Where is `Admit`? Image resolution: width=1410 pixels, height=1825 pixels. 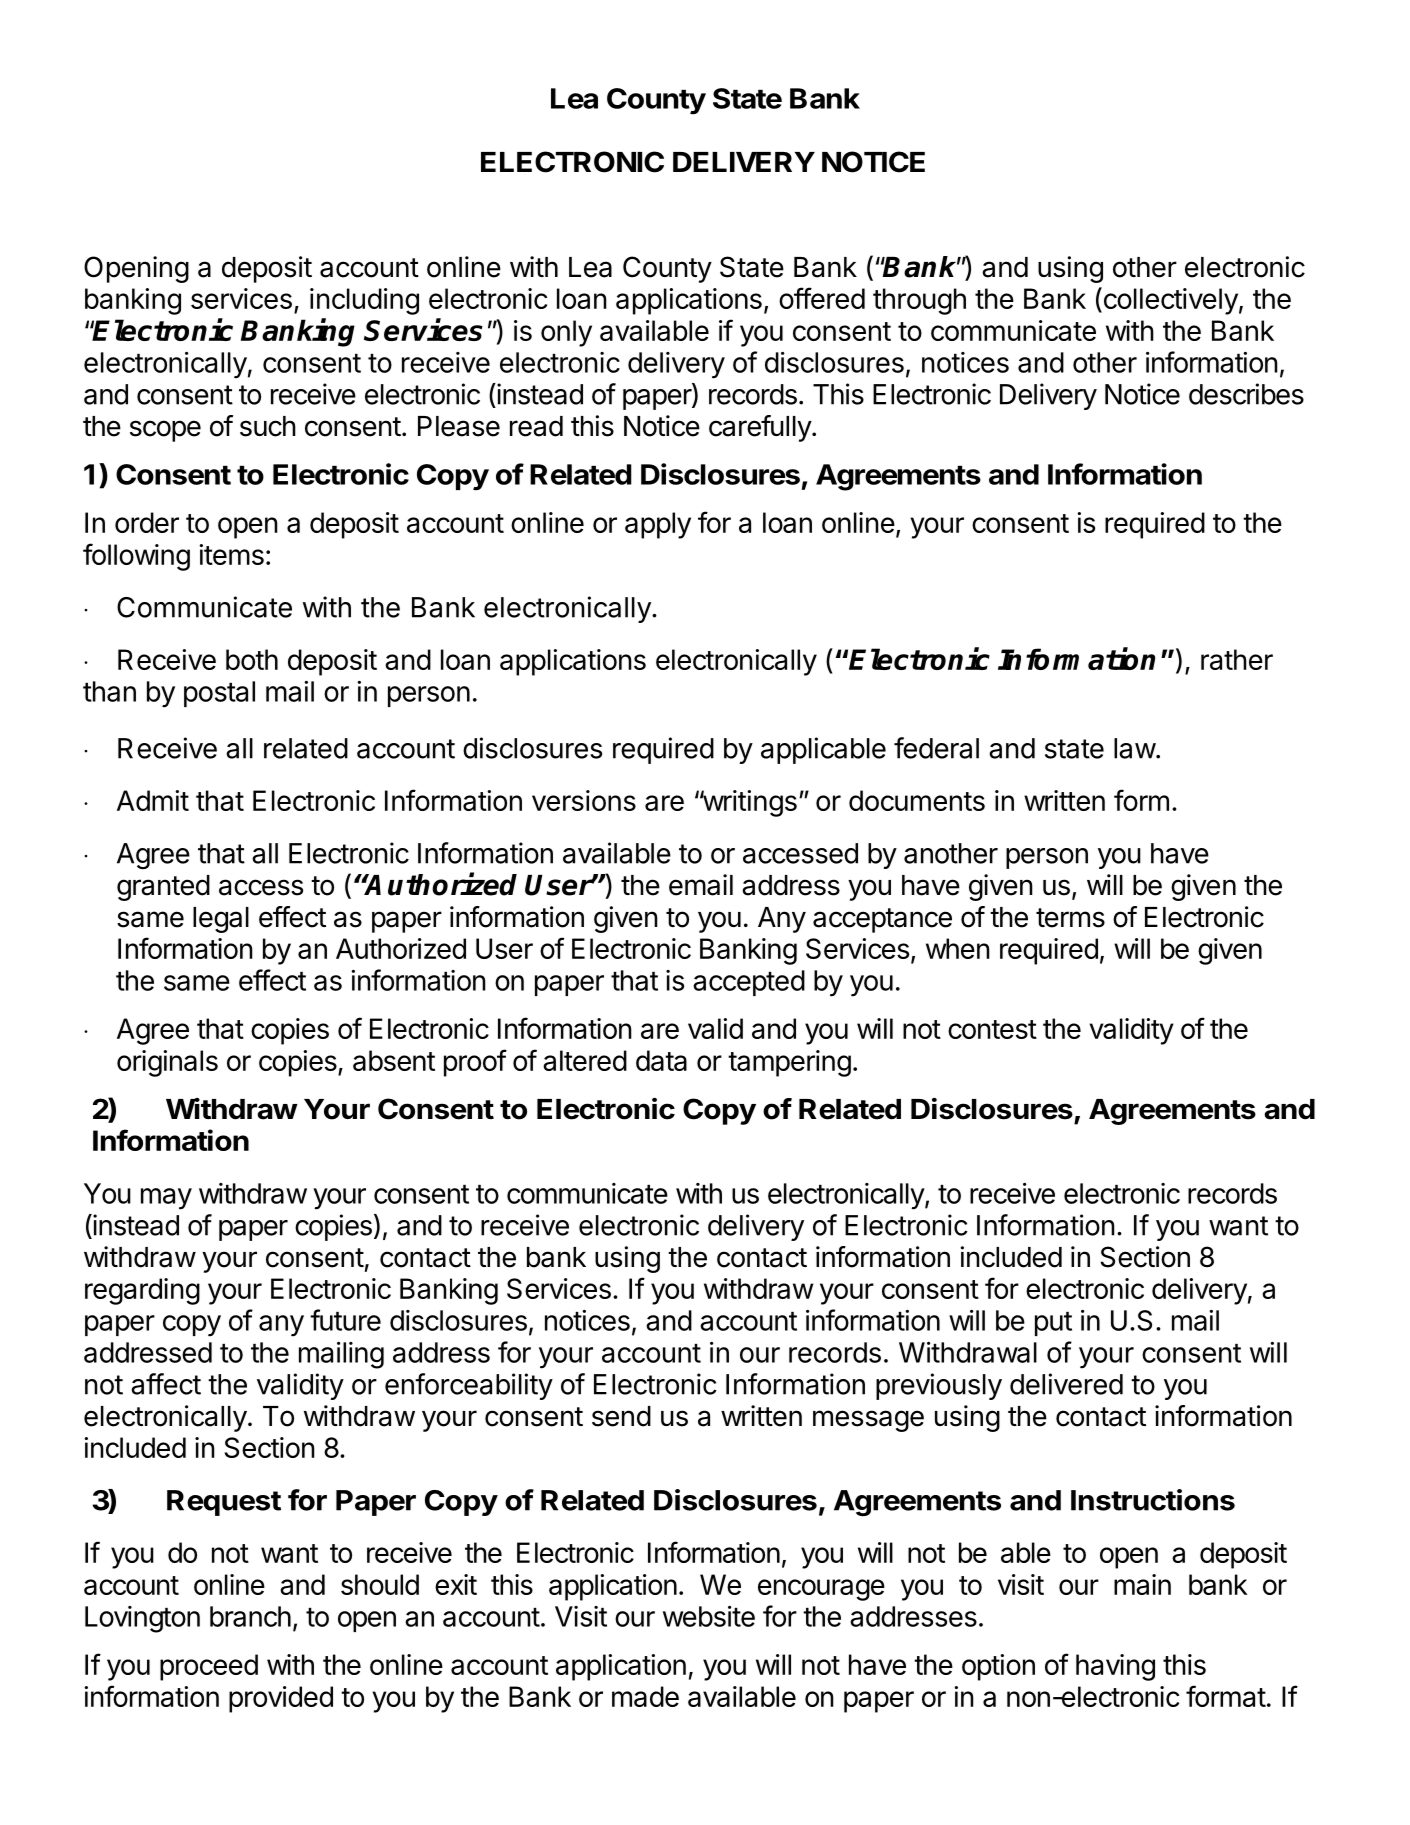
Admit is located at coordinates (153, 800).
